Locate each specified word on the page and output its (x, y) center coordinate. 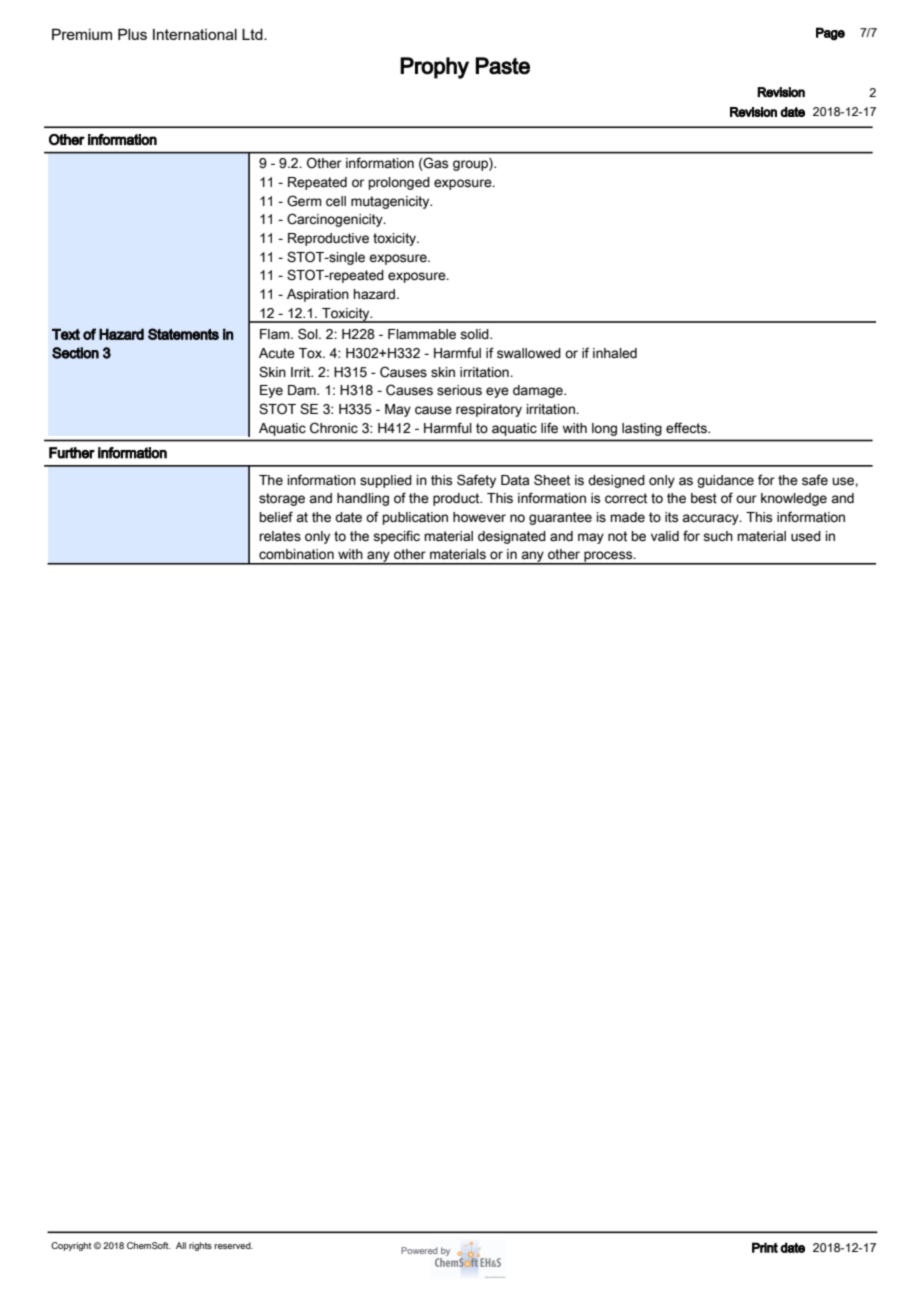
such (718, 536)
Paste (503, 66)
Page (830, 34)
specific (396, 537)
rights (200, 1246)
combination (296, 554)
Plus (132, 34)
